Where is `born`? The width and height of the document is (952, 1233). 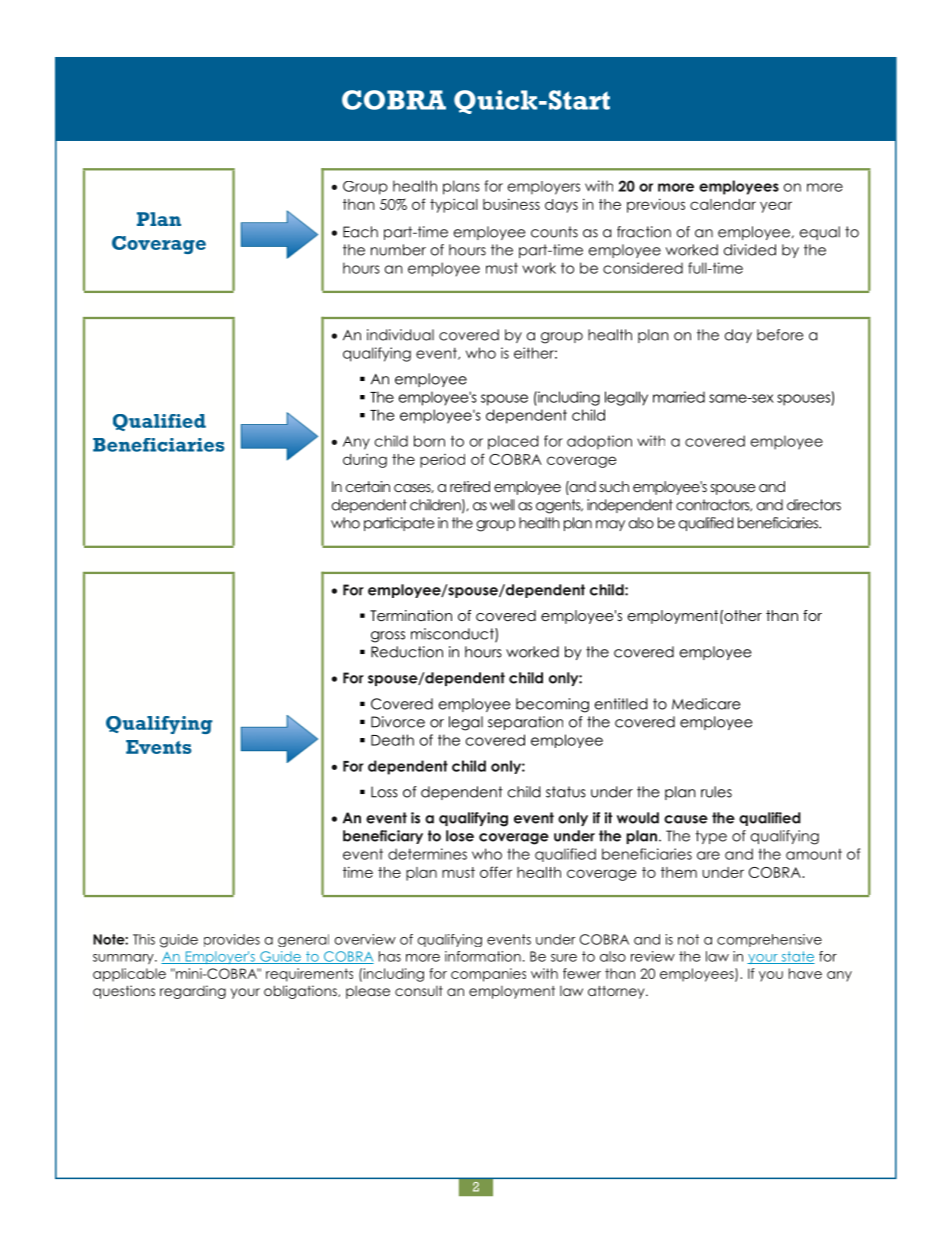
born is located at coordinates (429, 441).
